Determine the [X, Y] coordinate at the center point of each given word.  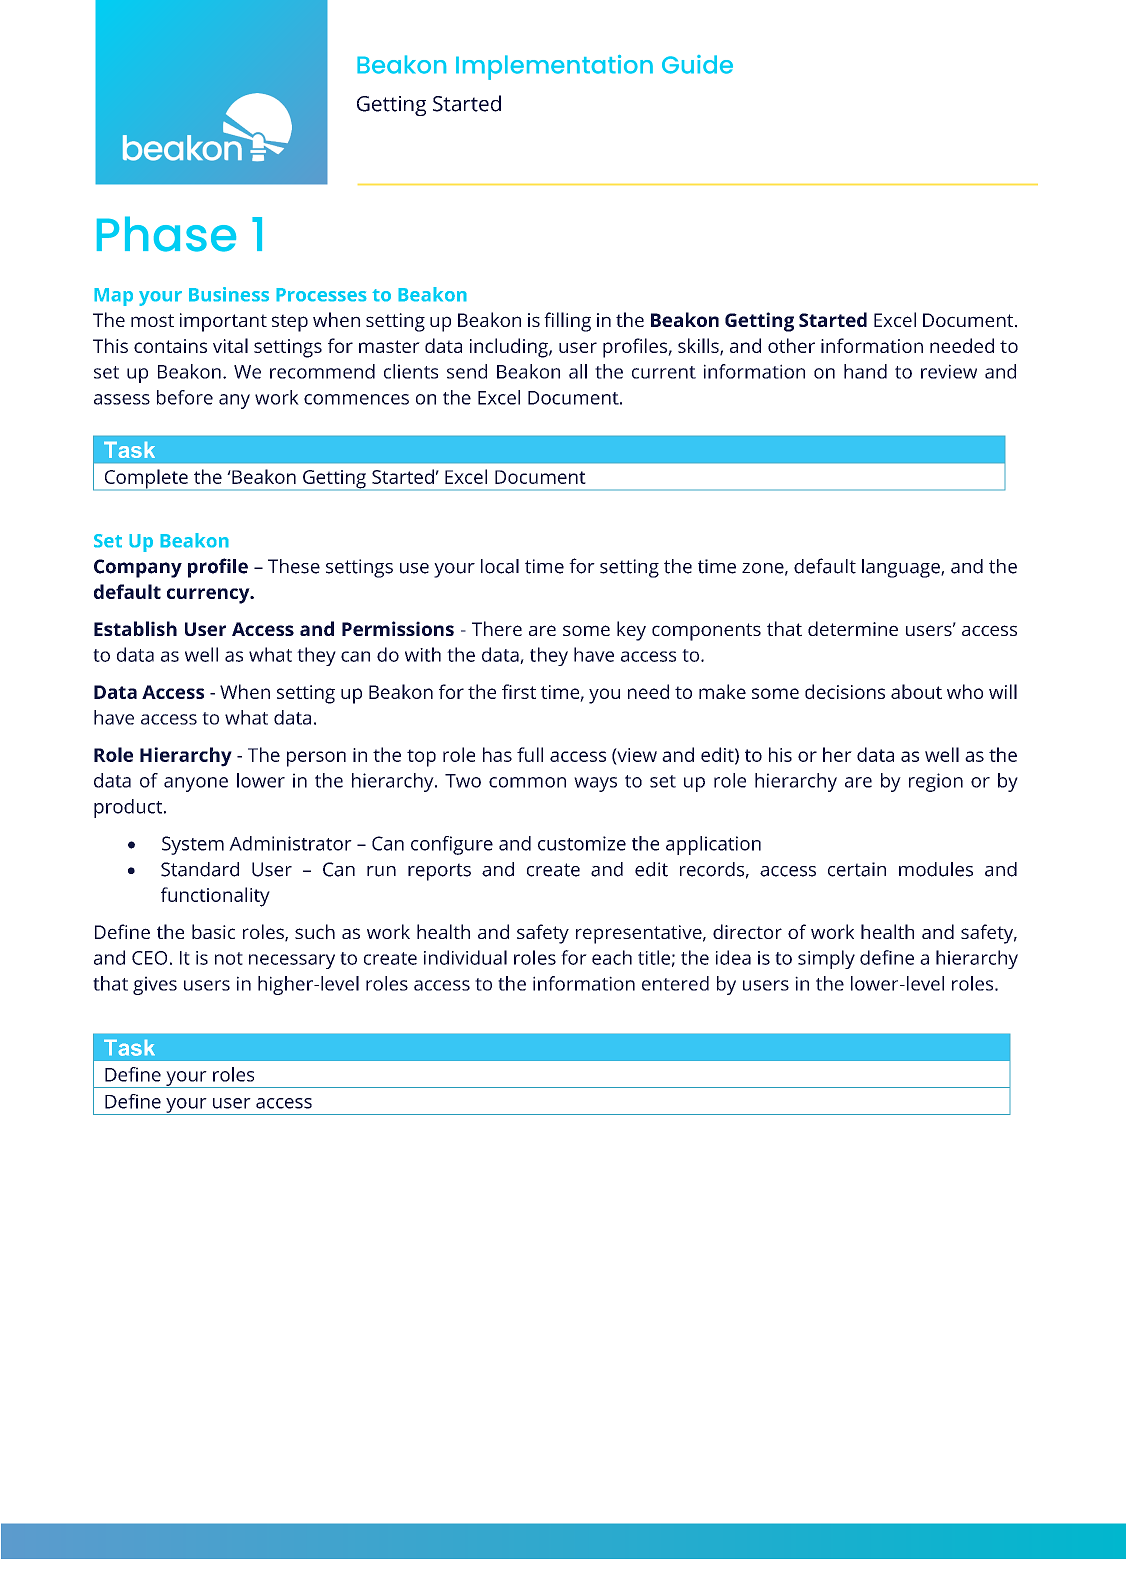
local [500, 566]
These [294, 566]
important [223, 322]
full [530, 754]
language [902, 568]
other [791, 345]
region [936, 782]
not [229, 958]
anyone [196, 784]
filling [567, 322]
